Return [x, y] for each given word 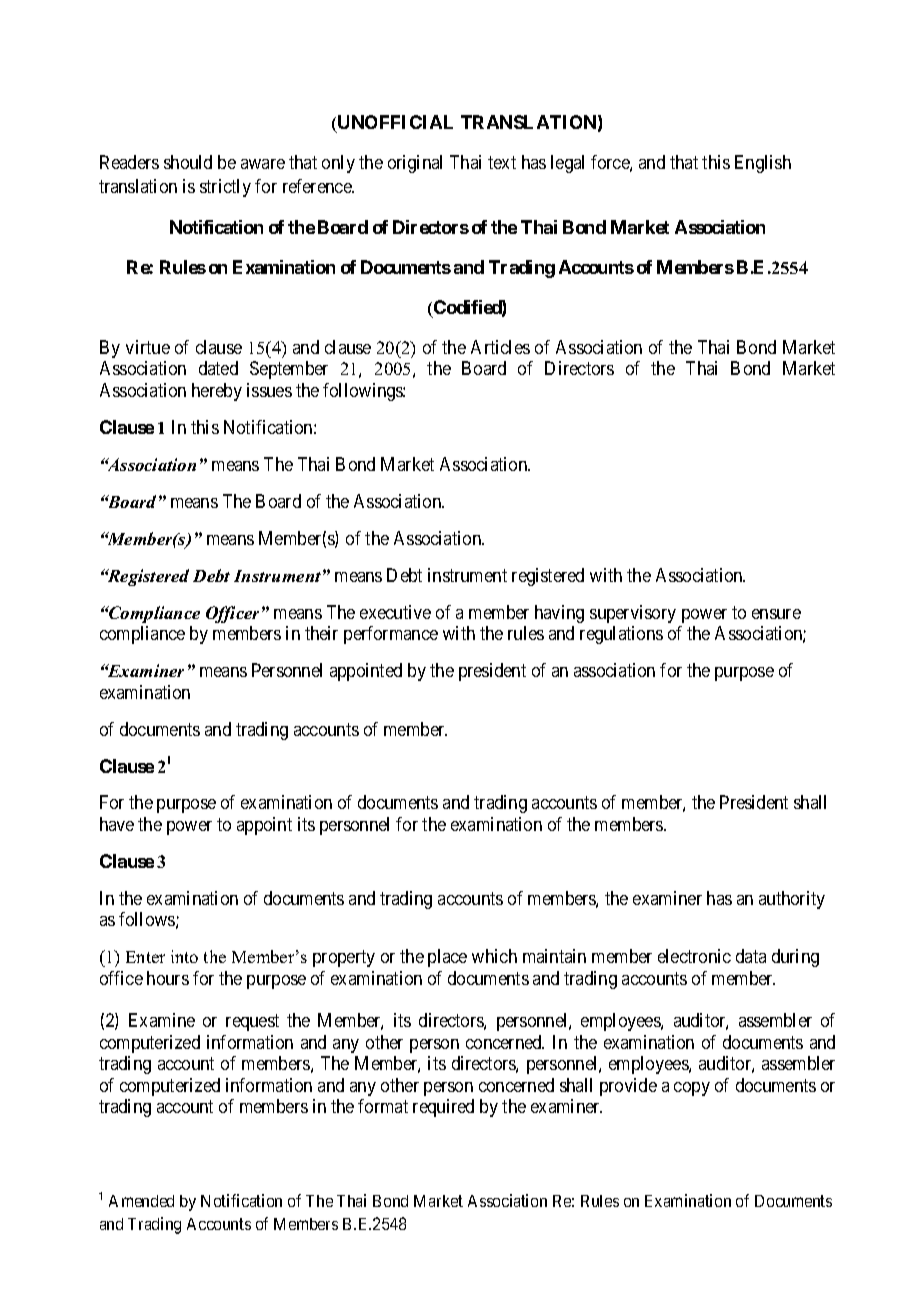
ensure [776, 614]
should [188, 162]
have [117, 824]
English [763, 164]
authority [792, 900]
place [447, 958]
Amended [141, 1201]
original [415, 164]
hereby [217, 392]
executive [395, 612]
